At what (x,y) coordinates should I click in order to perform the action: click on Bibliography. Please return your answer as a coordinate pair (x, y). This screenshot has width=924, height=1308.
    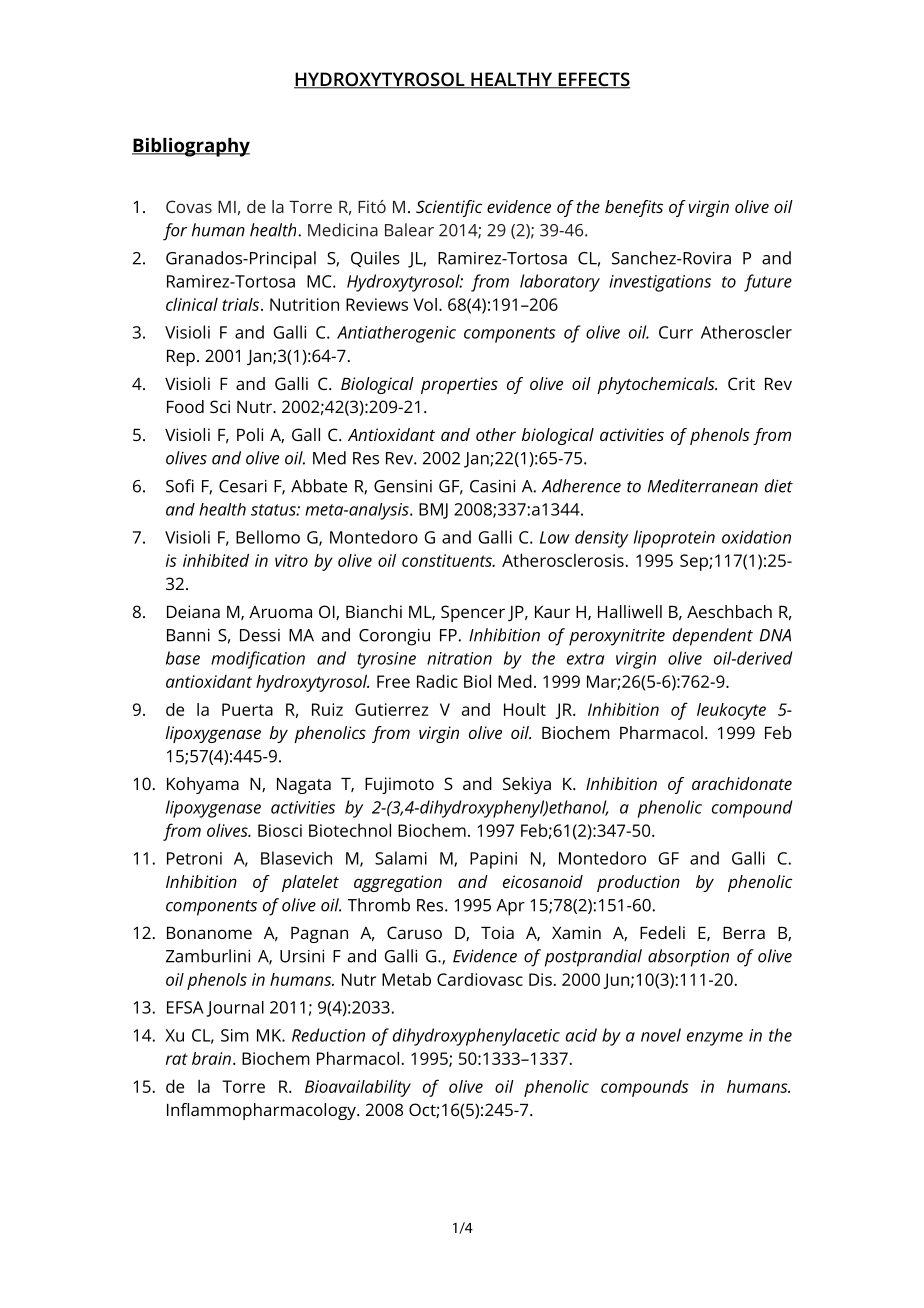
    Looking at the image, I should click on (191, 147).
